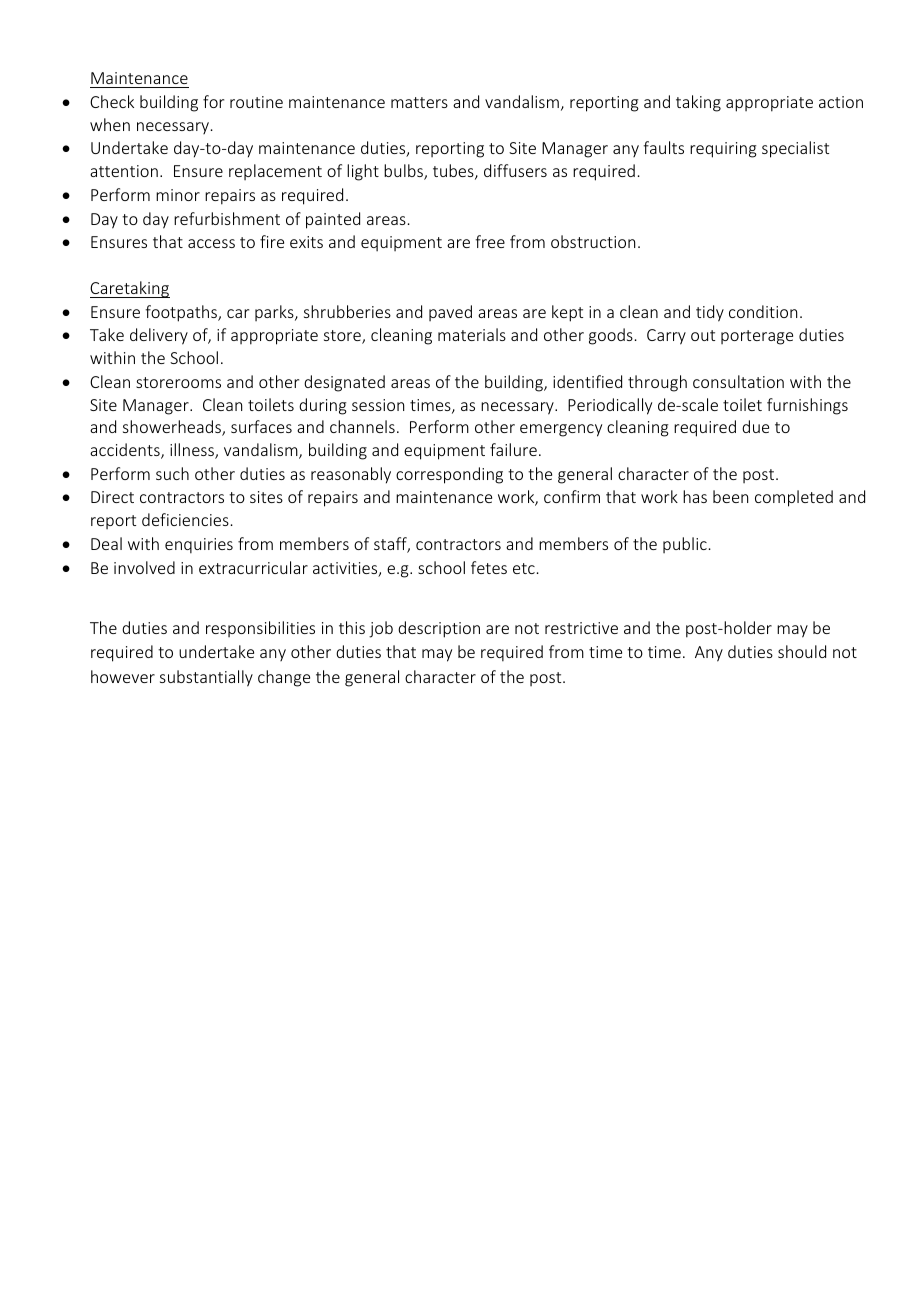 This image has width=924, height=1308. What do you see at coordinates (730, 496) in the image?
I see `been` at bounding box center [730, 496].
